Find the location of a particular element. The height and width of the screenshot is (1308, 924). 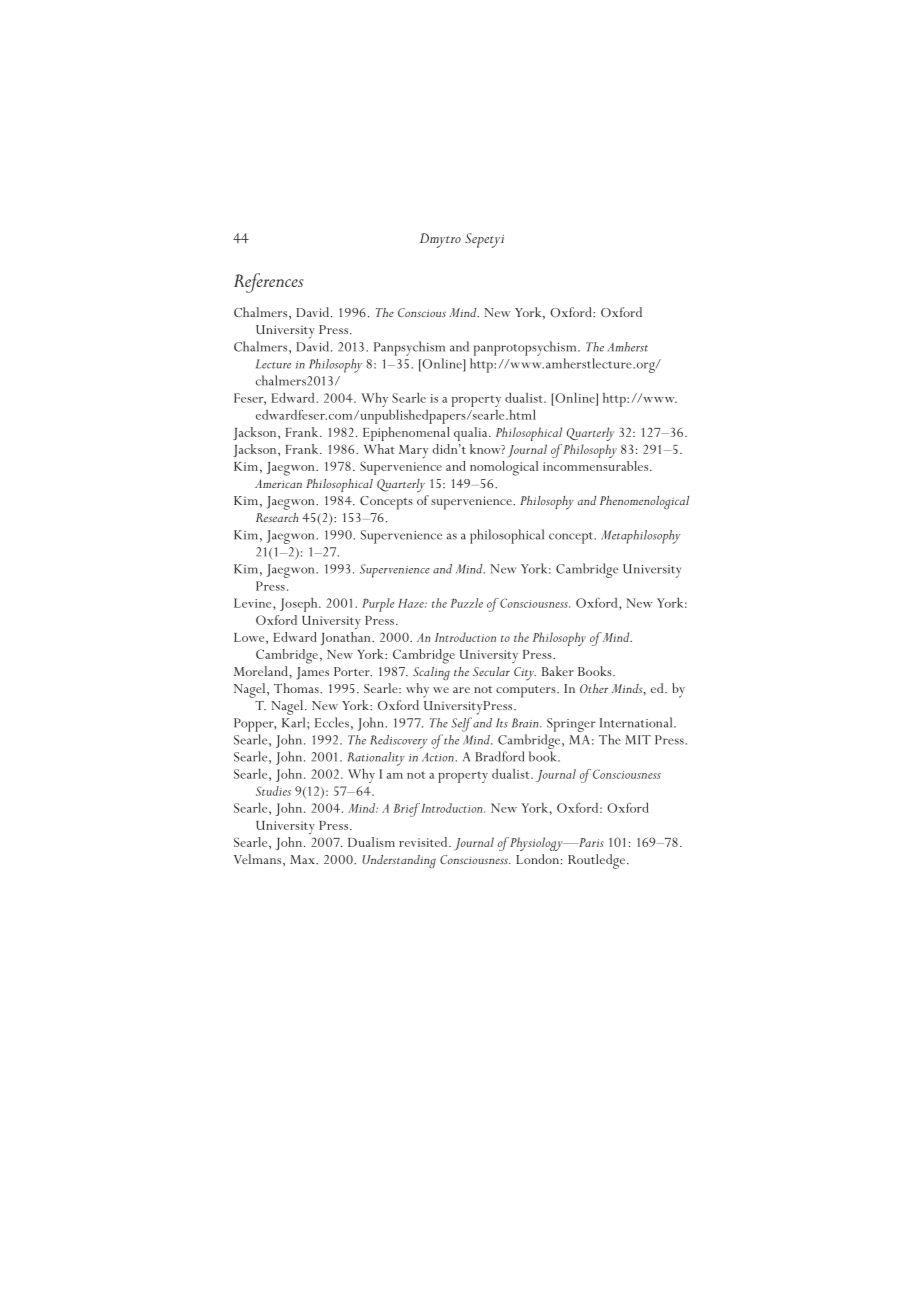

Thomas is located at coordinates (297, 688).
